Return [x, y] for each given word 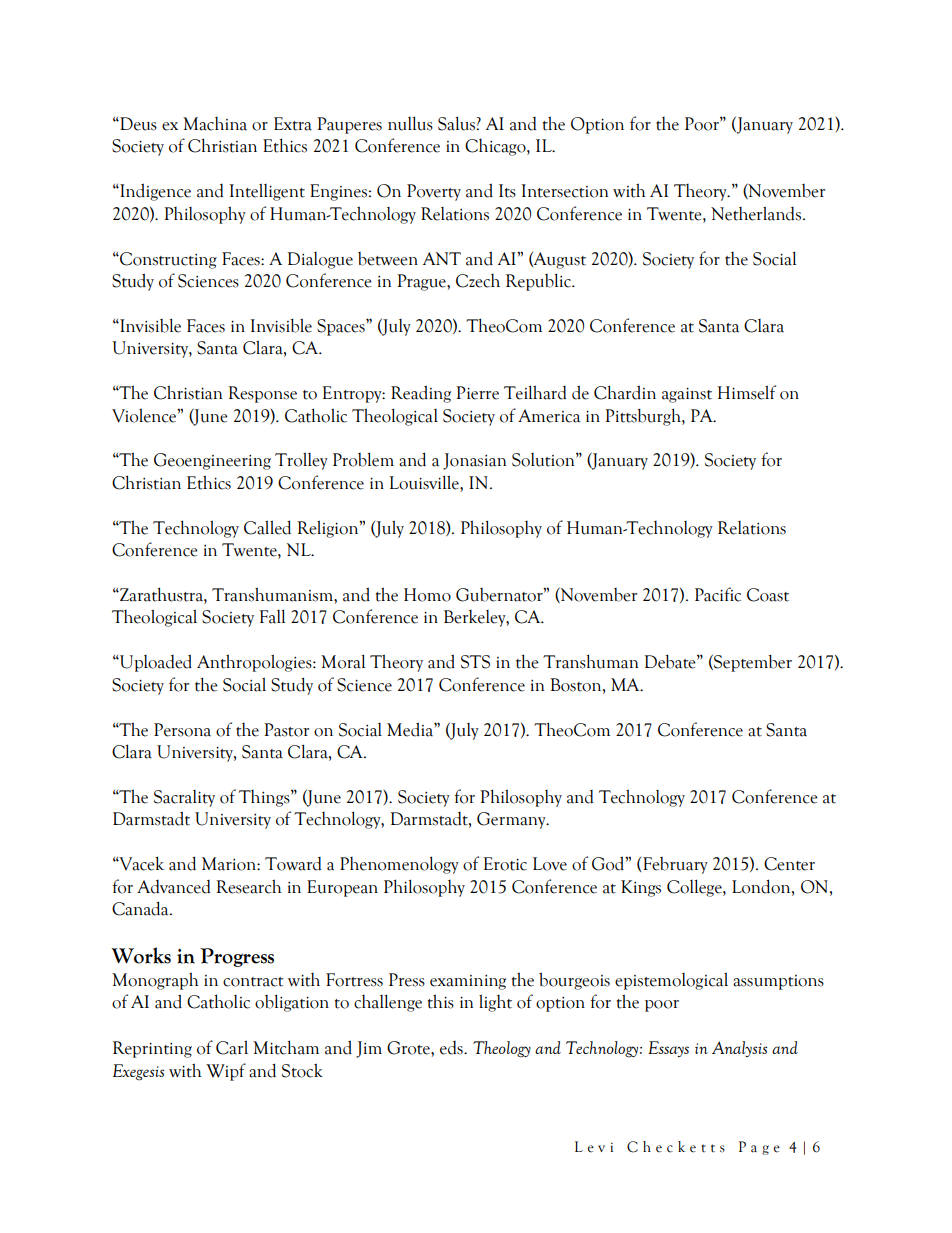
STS [475, 662]
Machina [215, 124]
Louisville [425, 482]
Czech [478, 281]
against [687, 395]
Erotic [505, 864]
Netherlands [757, 213]
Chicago [496, 147]
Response [262, 394]
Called [267, 527]
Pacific [718, 594]
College [695, 888]
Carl [232, 1047]
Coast [768, 595]
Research [248, 886]
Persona [182, 730]
